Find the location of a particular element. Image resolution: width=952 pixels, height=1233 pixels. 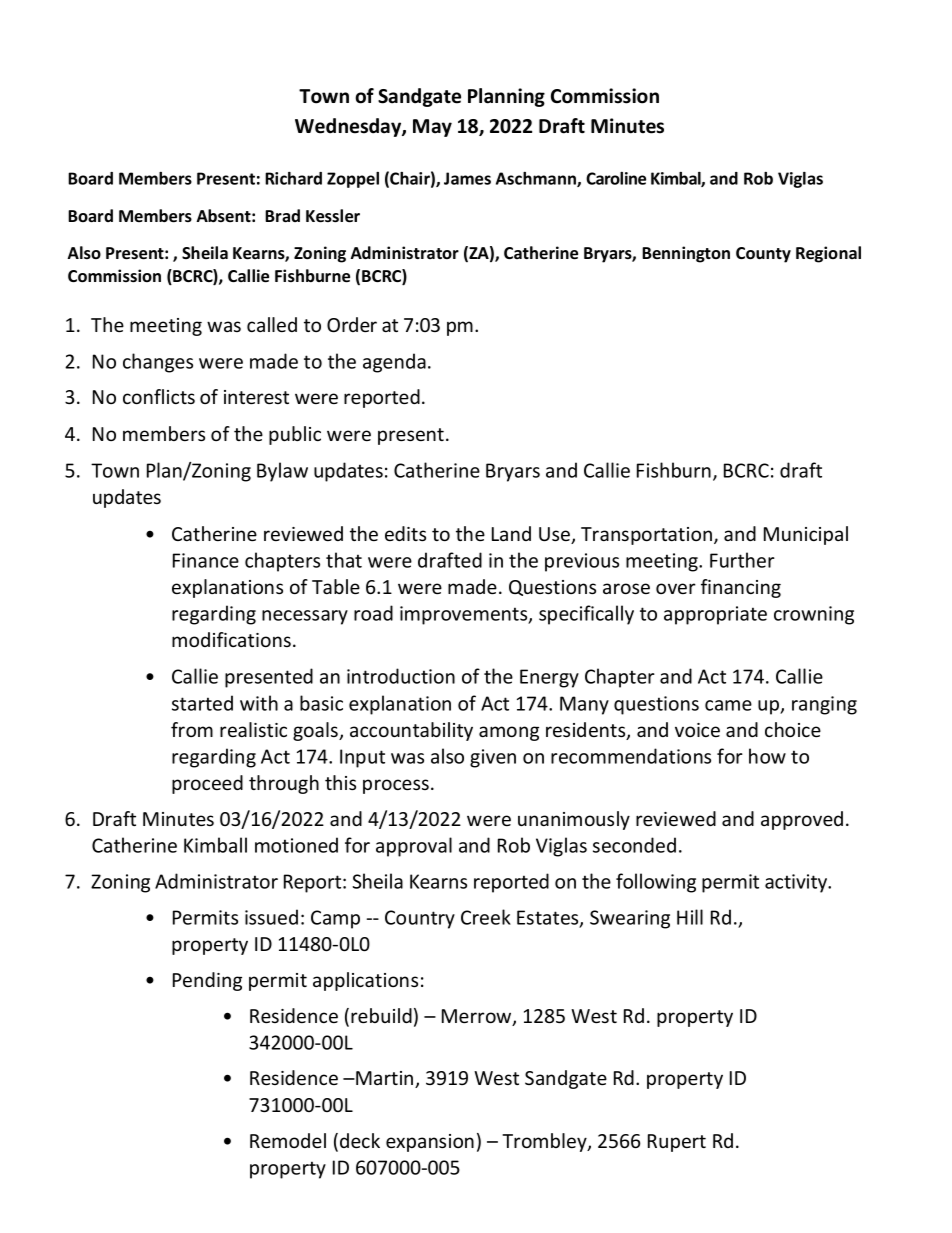

modifications is located at coordinates (231, 639).
